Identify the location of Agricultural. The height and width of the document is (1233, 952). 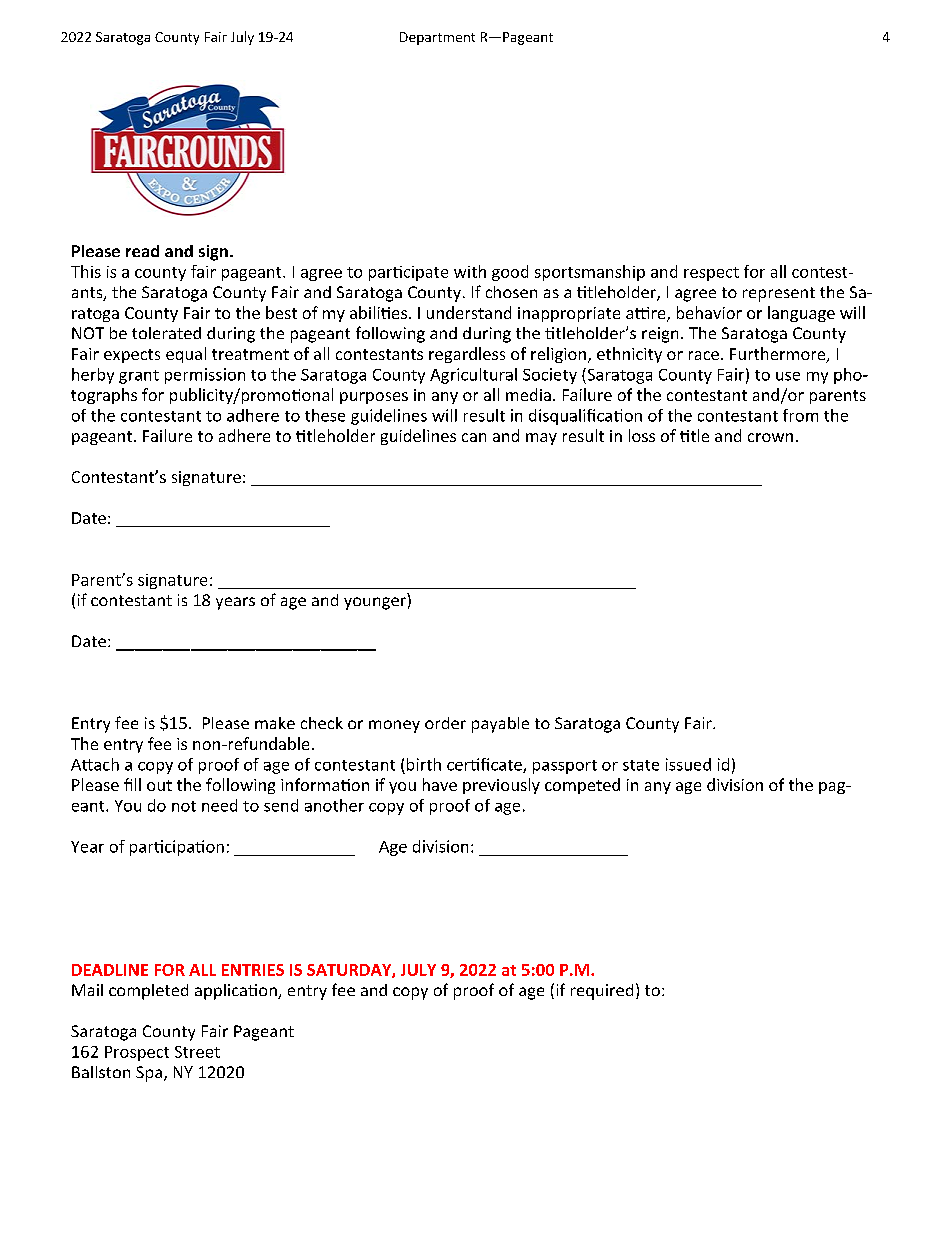
(473, 376).
